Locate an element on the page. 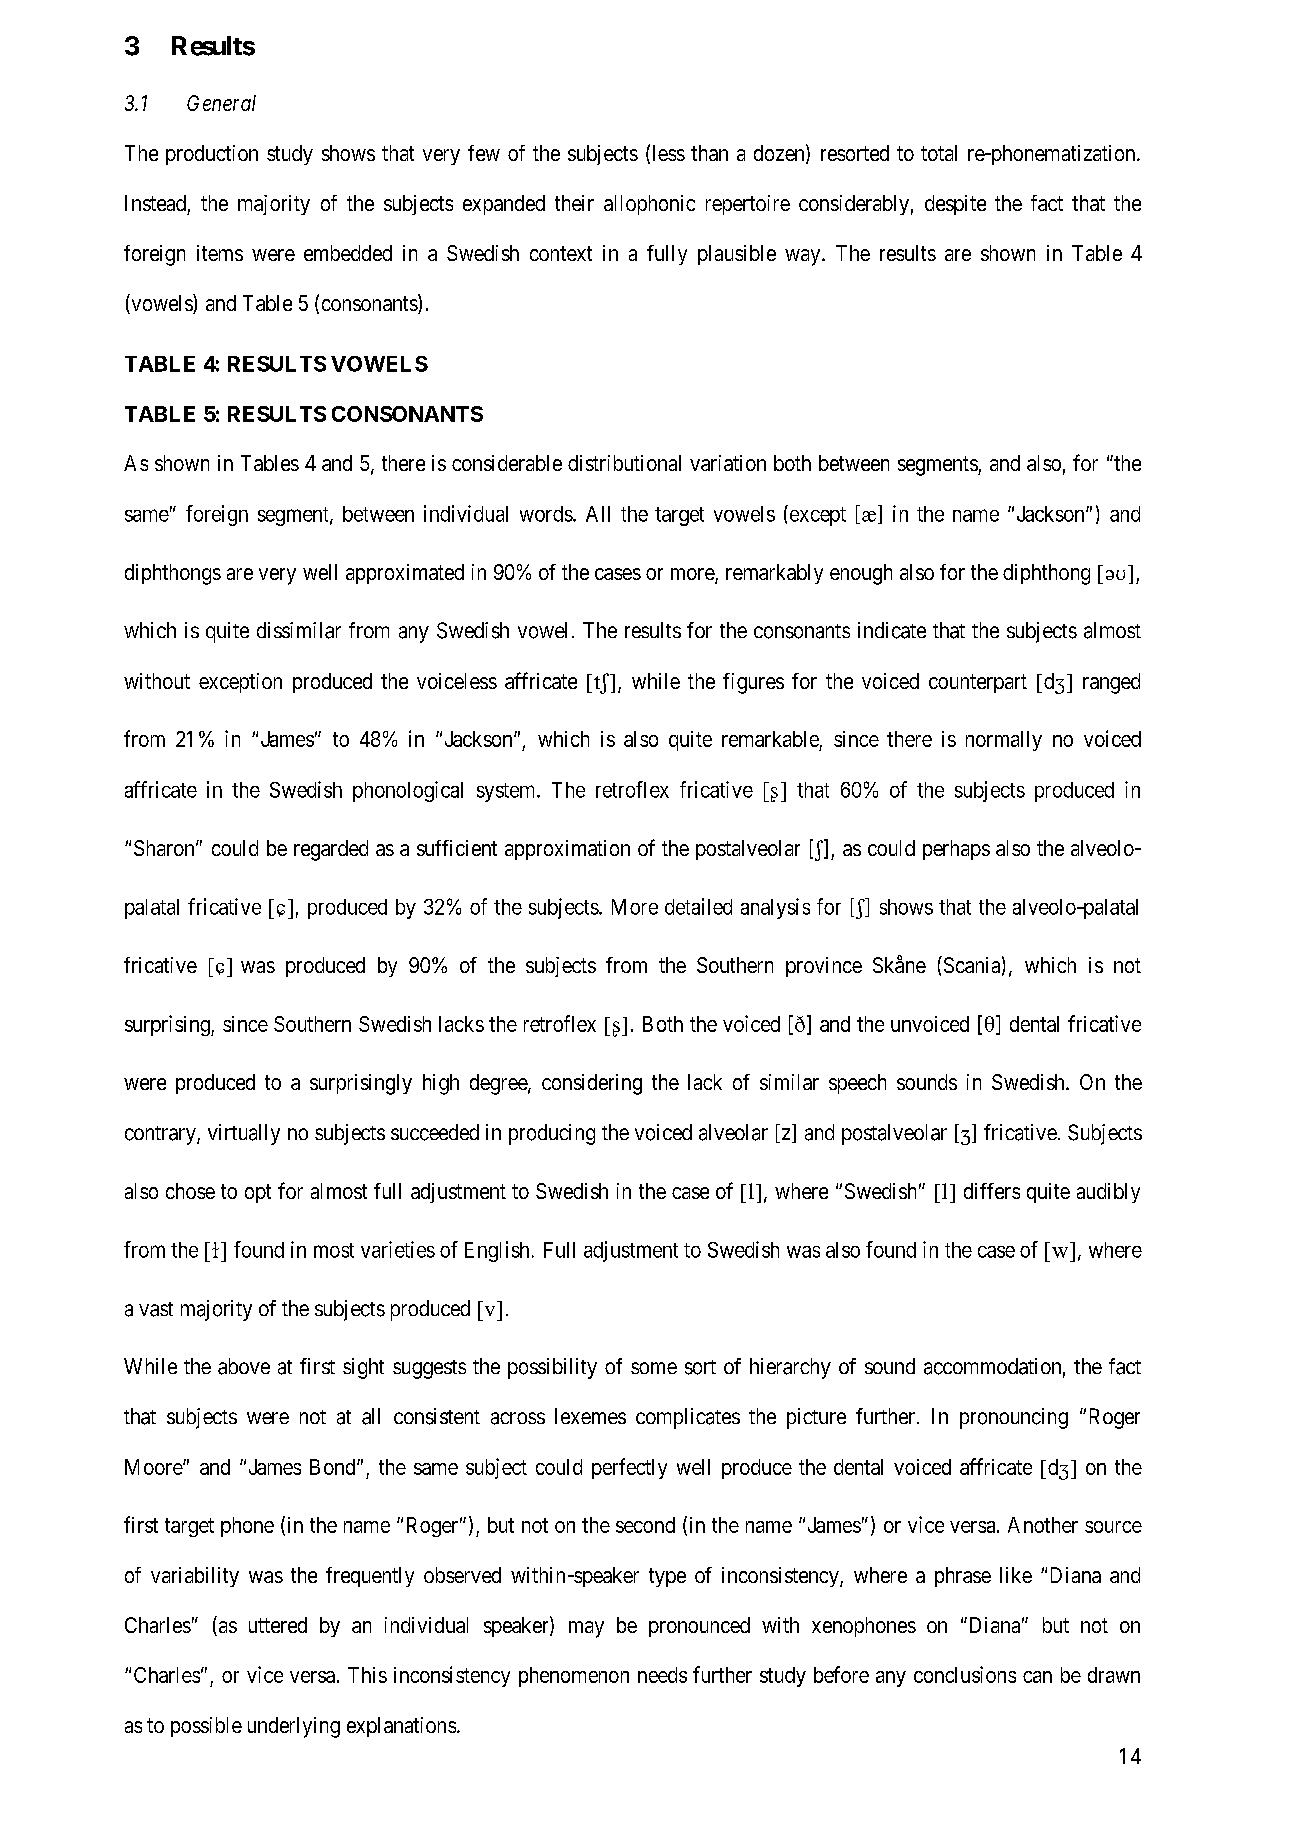 The image size is (1294, 1831). regarded is located at coordinates (331, 850).
